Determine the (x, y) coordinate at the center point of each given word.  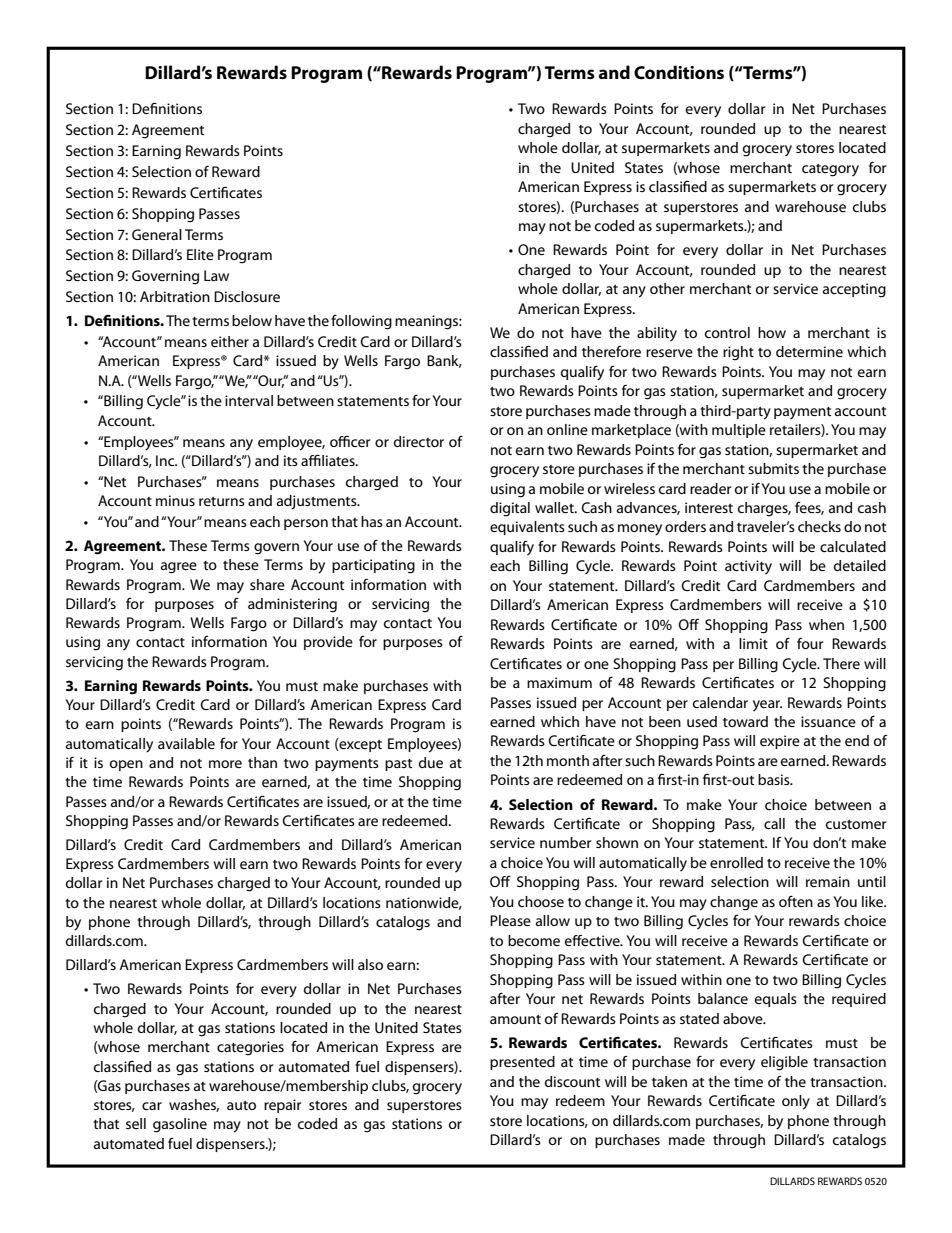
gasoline (180, 1125)
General (157, 234)
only (796, 1102)
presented (522, 1063)
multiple (739, 431)
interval (249, 400)
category (830, 170)
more (225, 764)
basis (775, 779)
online (567, 429)
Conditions (679, 72)
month (568, 760)
